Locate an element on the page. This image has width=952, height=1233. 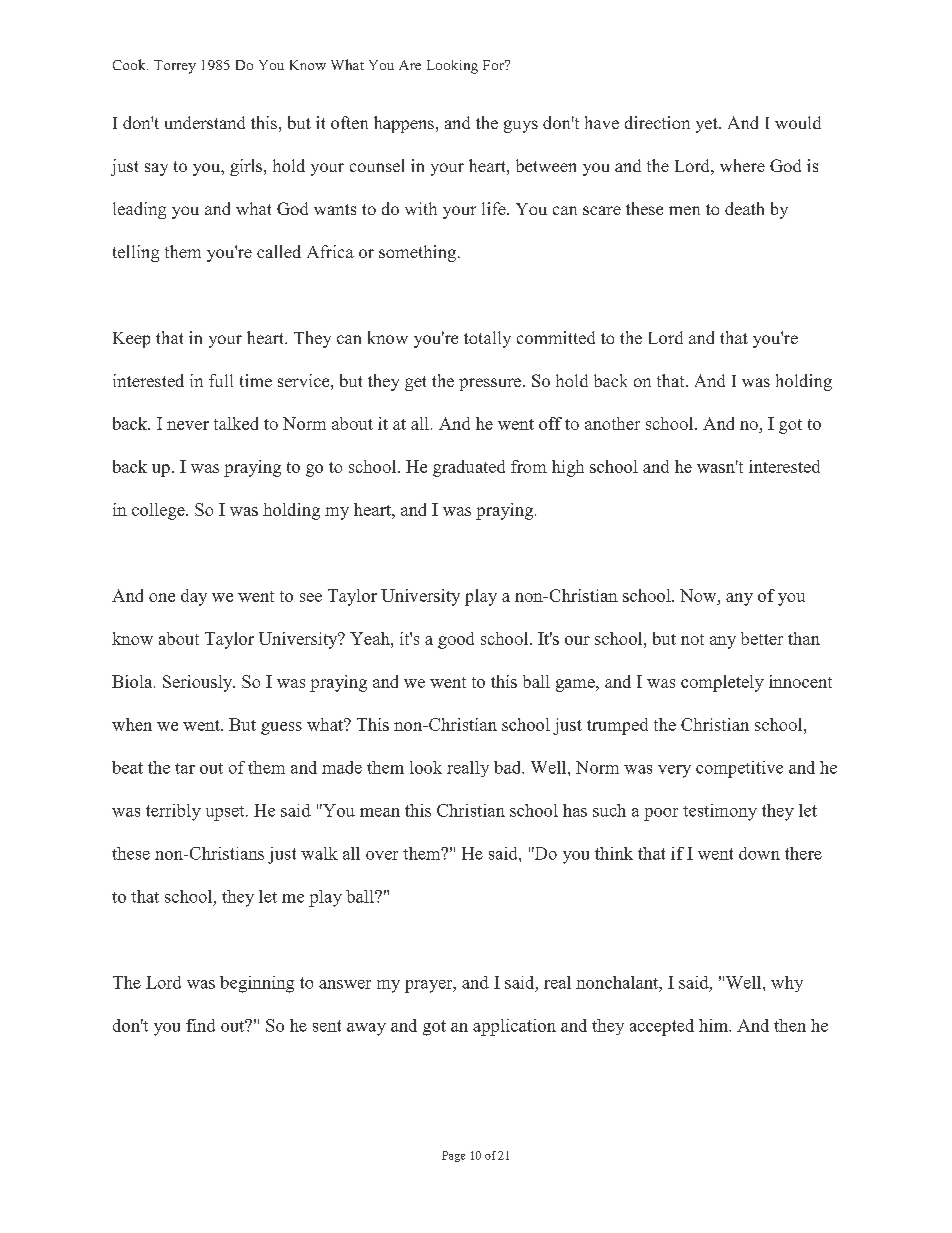
find is located at coordinates (200, 1025).
